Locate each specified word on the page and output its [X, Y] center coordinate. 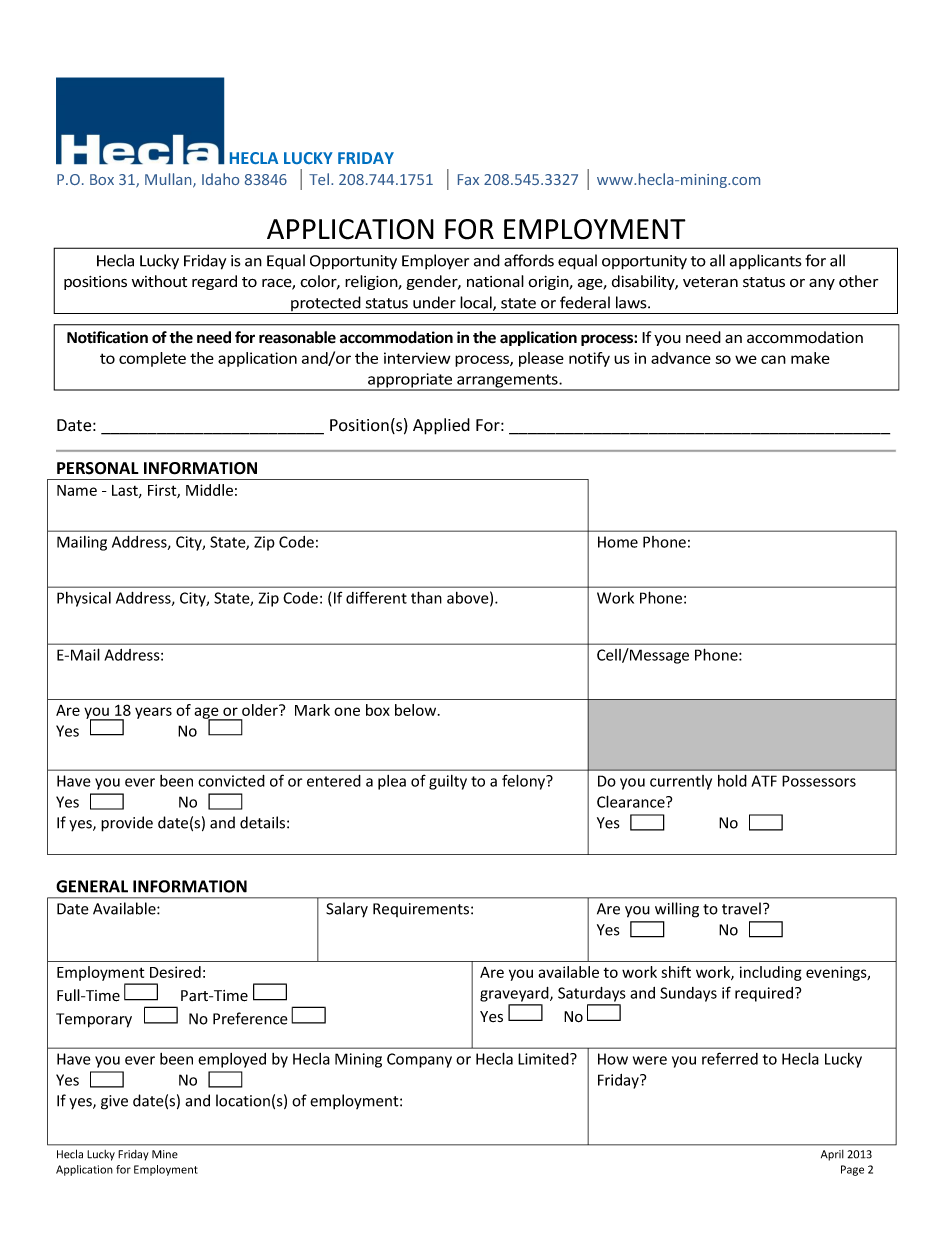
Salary [347, 910]
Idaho [220, 179]
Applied [441, 426]
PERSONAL [98, 468]
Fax [468, 179]
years [153, 713]
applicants [765, 261]
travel [741, 908]
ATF [764, 781]
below [417, 710]
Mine [165, 1154]
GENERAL [92, 886]
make [810, 358]
